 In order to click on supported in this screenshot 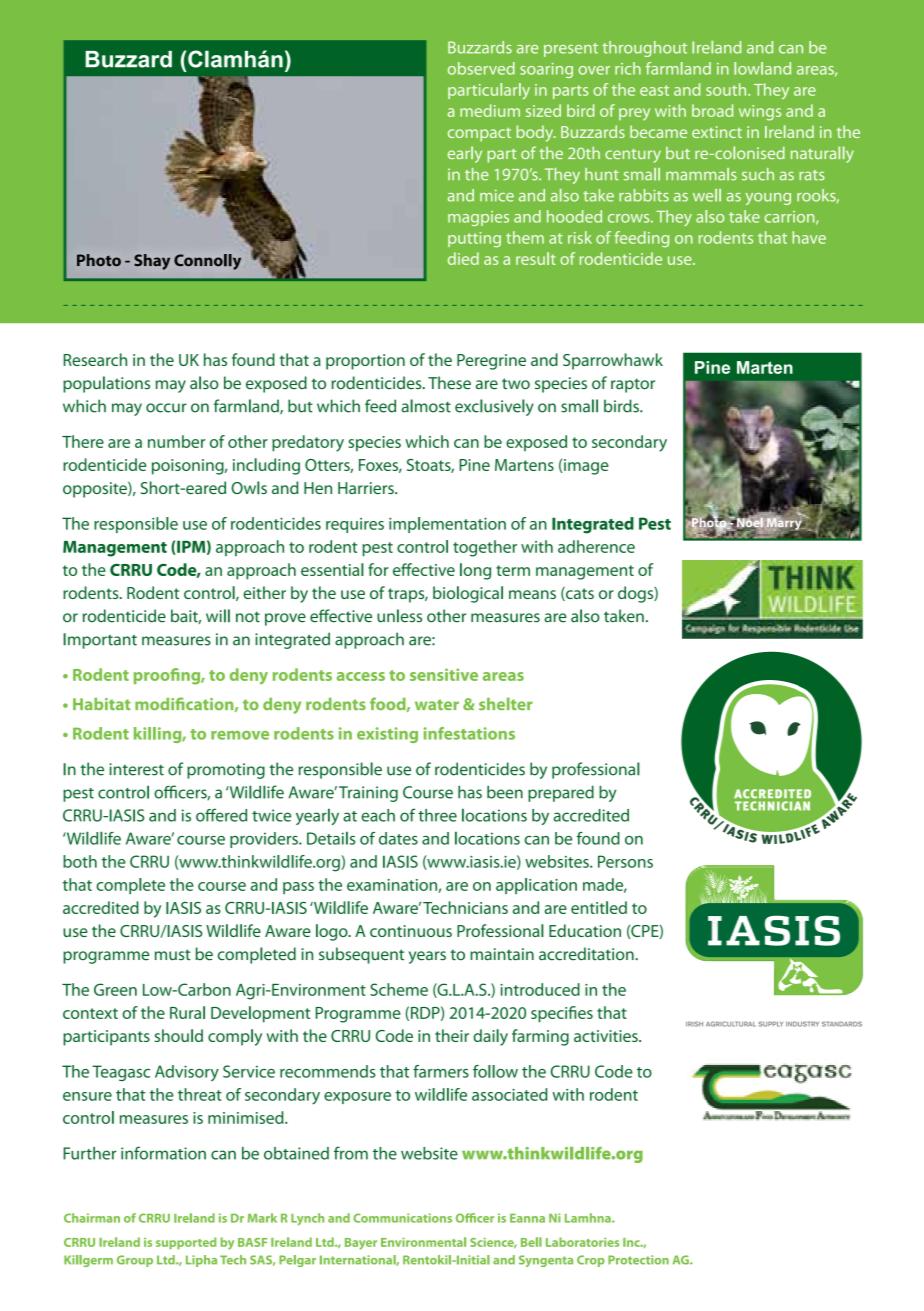, I will do `click(186, 1243)`.
